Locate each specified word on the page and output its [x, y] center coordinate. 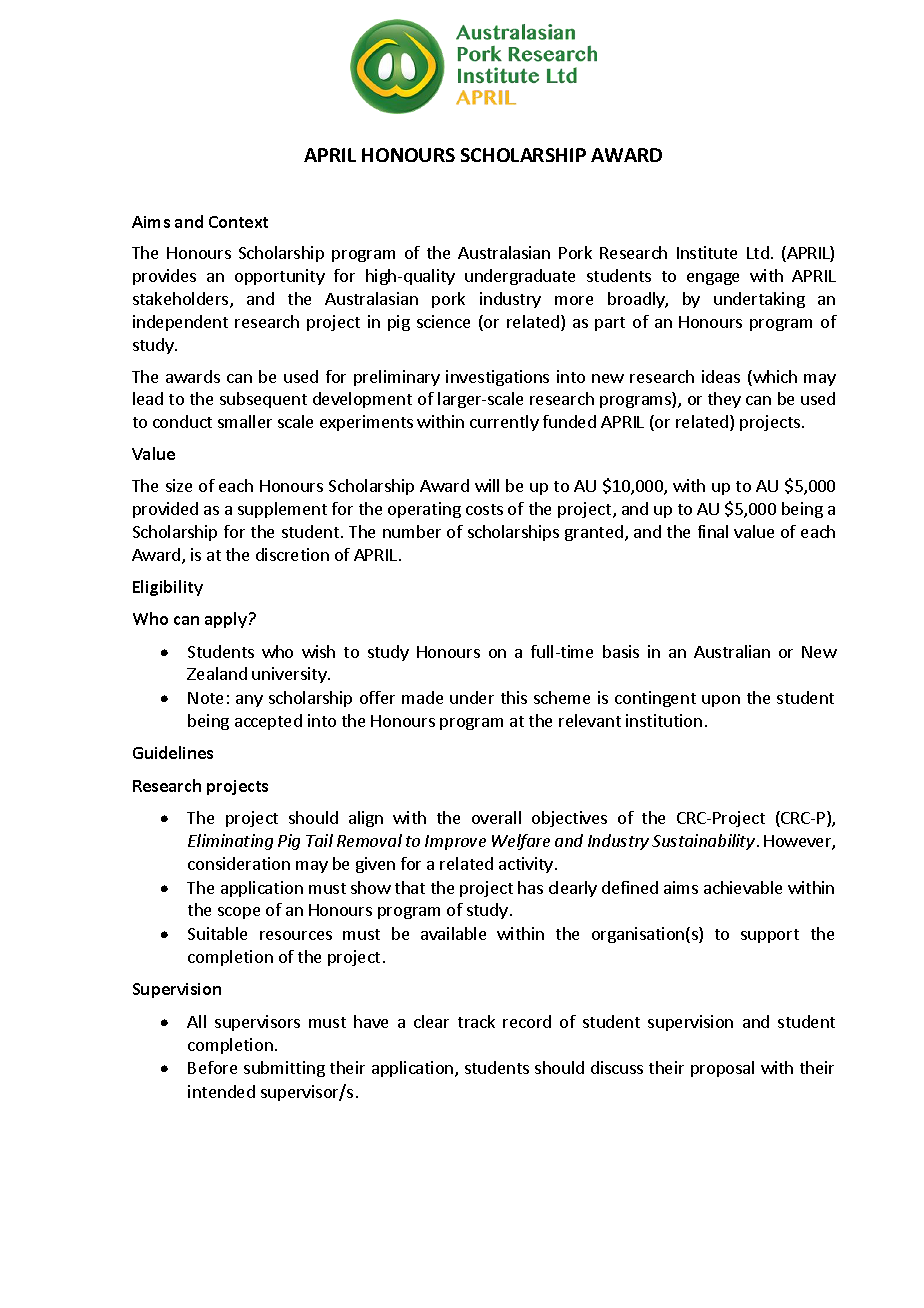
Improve [455, 842]
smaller [245, 421]
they [724, 400]
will [487, 485]
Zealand [217, 673]
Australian [732, 651]
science [443, 321]
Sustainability [703, 842]
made [422, 697]
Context [238, 222]
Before [212, 1067]
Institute [707, 252]
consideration [239, 863]
